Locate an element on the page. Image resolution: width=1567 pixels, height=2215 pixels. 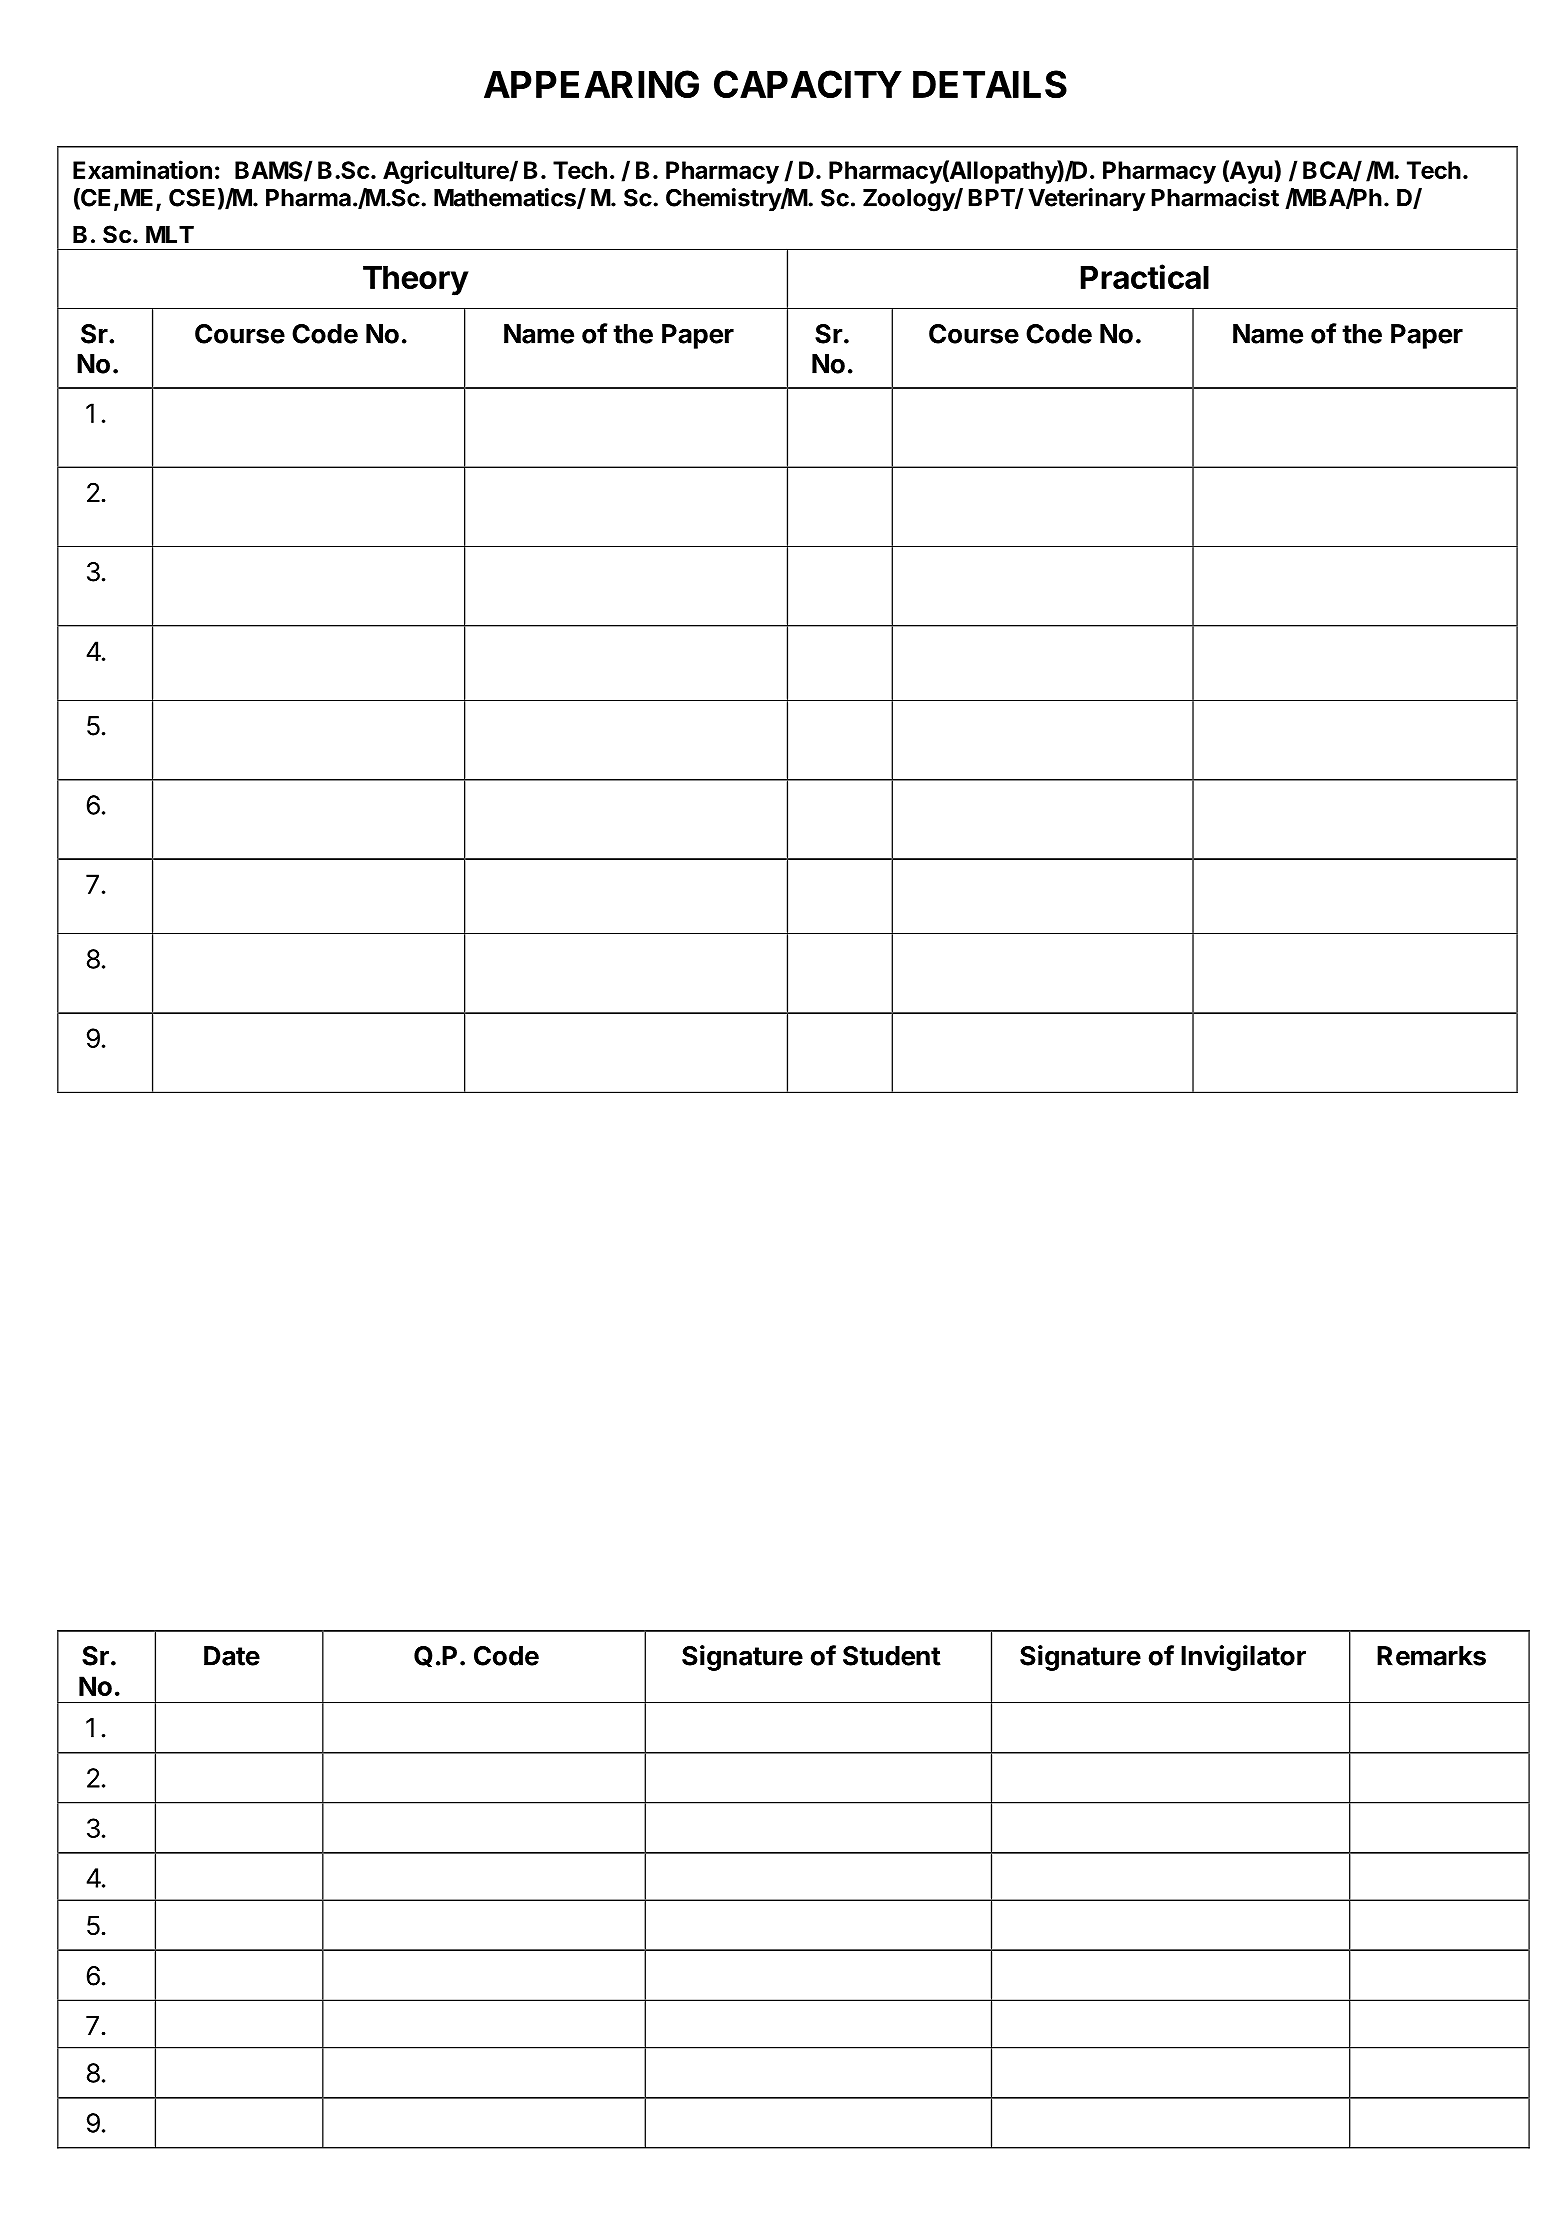
Examination is located at coordinates (142, 169).
